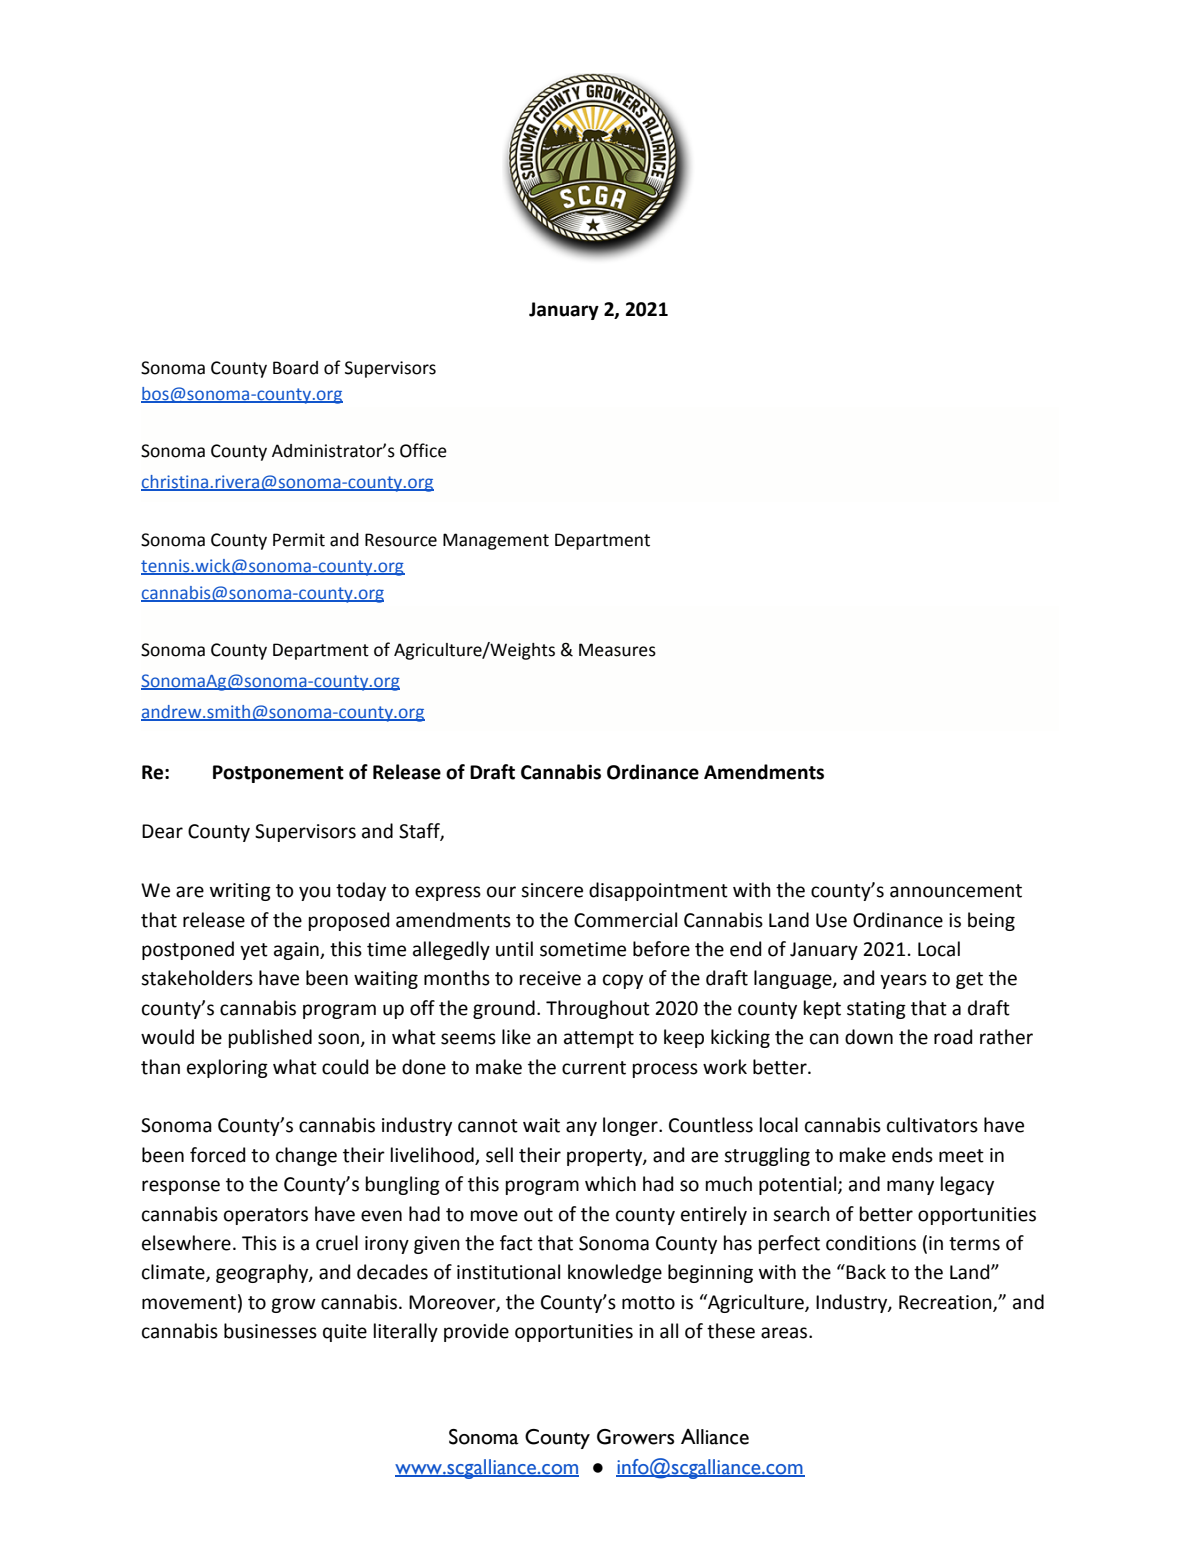 Image resolution: width=1200 pixels, height=1553 pixels. What do you see at coordinates (423, 450) in the document?
I see `Office` at bounding box center [423, 450].
